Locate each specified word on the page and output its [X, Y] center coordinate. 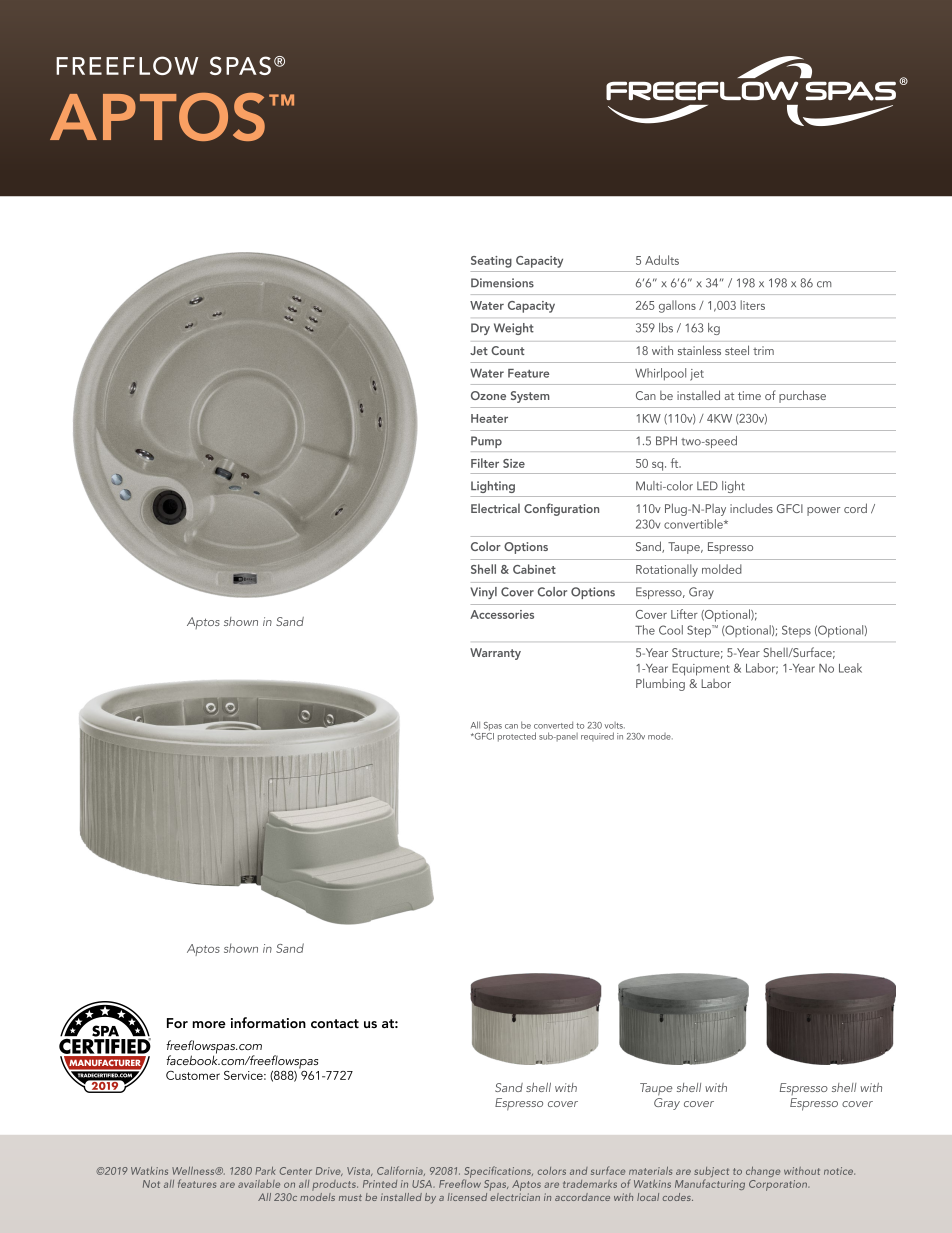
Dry [480, 329]
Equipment [701, 670]
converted [553, 725]
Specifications [498, 1173]
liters [752, 305]
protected [517, 737]
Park [265, 1171]
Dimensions [502, 283]
